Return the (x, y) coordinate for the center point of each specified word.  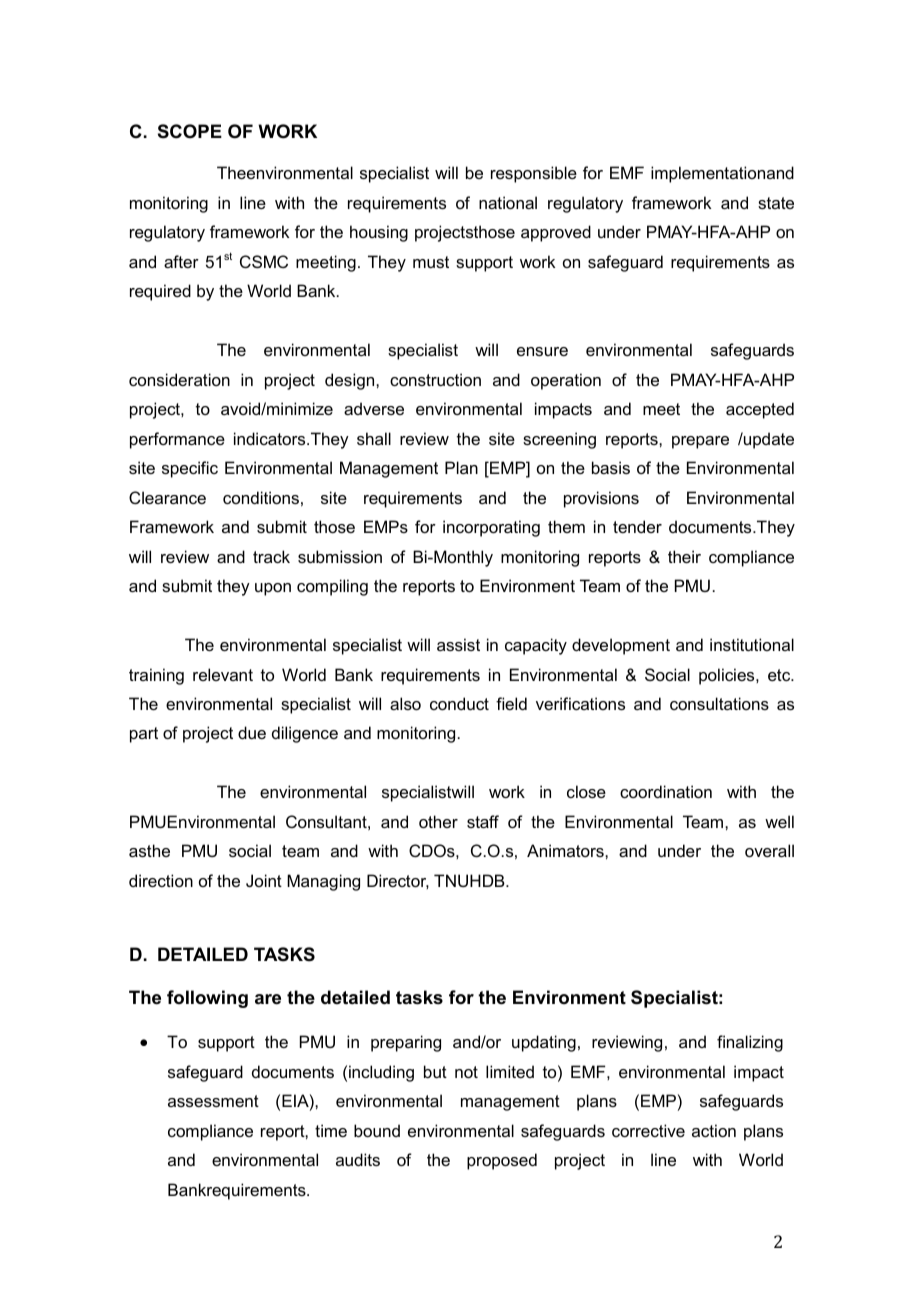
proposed (502, 1161)
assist (458, 644)
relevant (223, 674)
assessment (213, 1101)
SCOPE (190, 131)
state (776, 203)
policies (728, 676)
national (508, 202)
